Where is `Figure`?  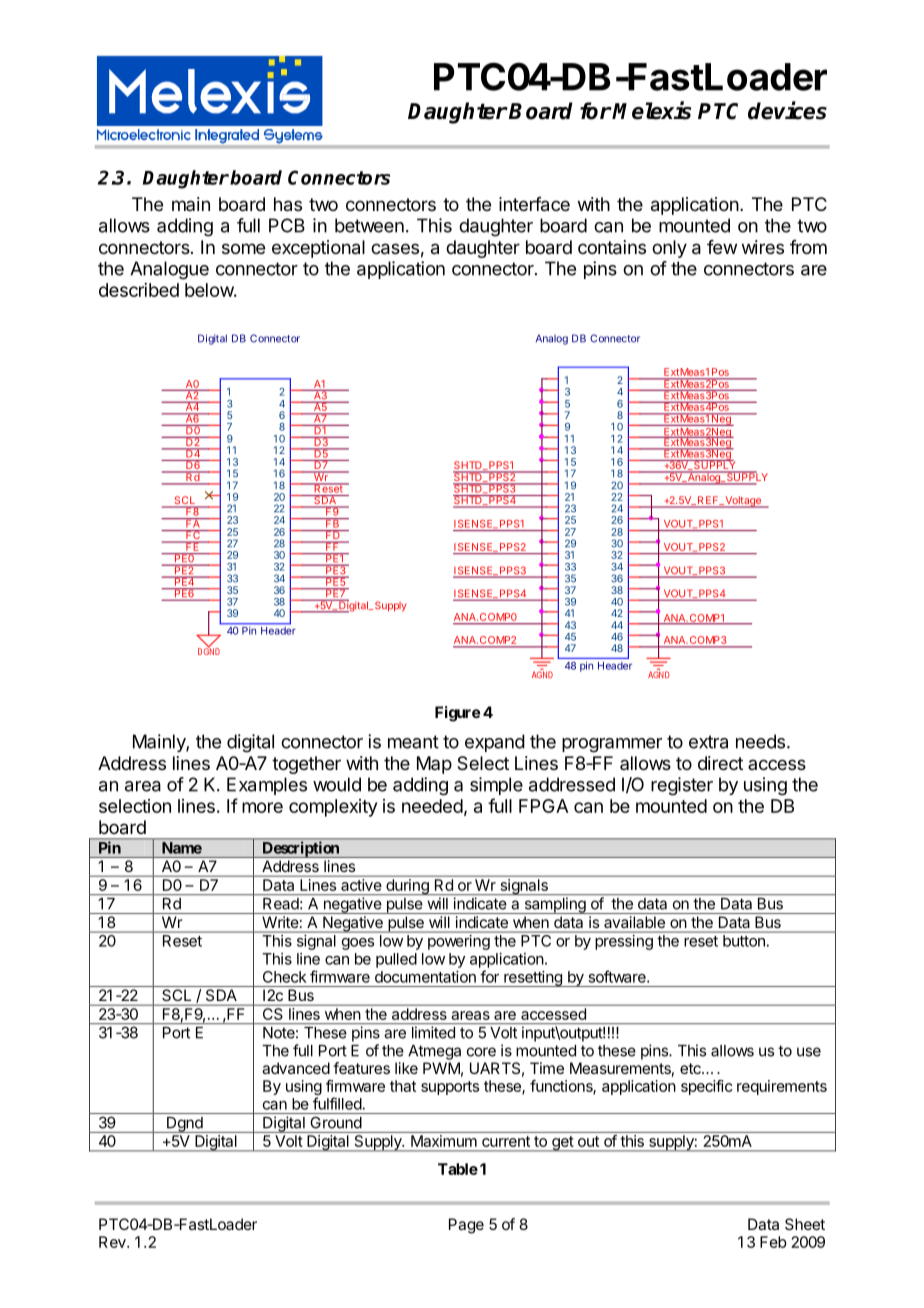
Figure is located at coordinates (458, 714).
